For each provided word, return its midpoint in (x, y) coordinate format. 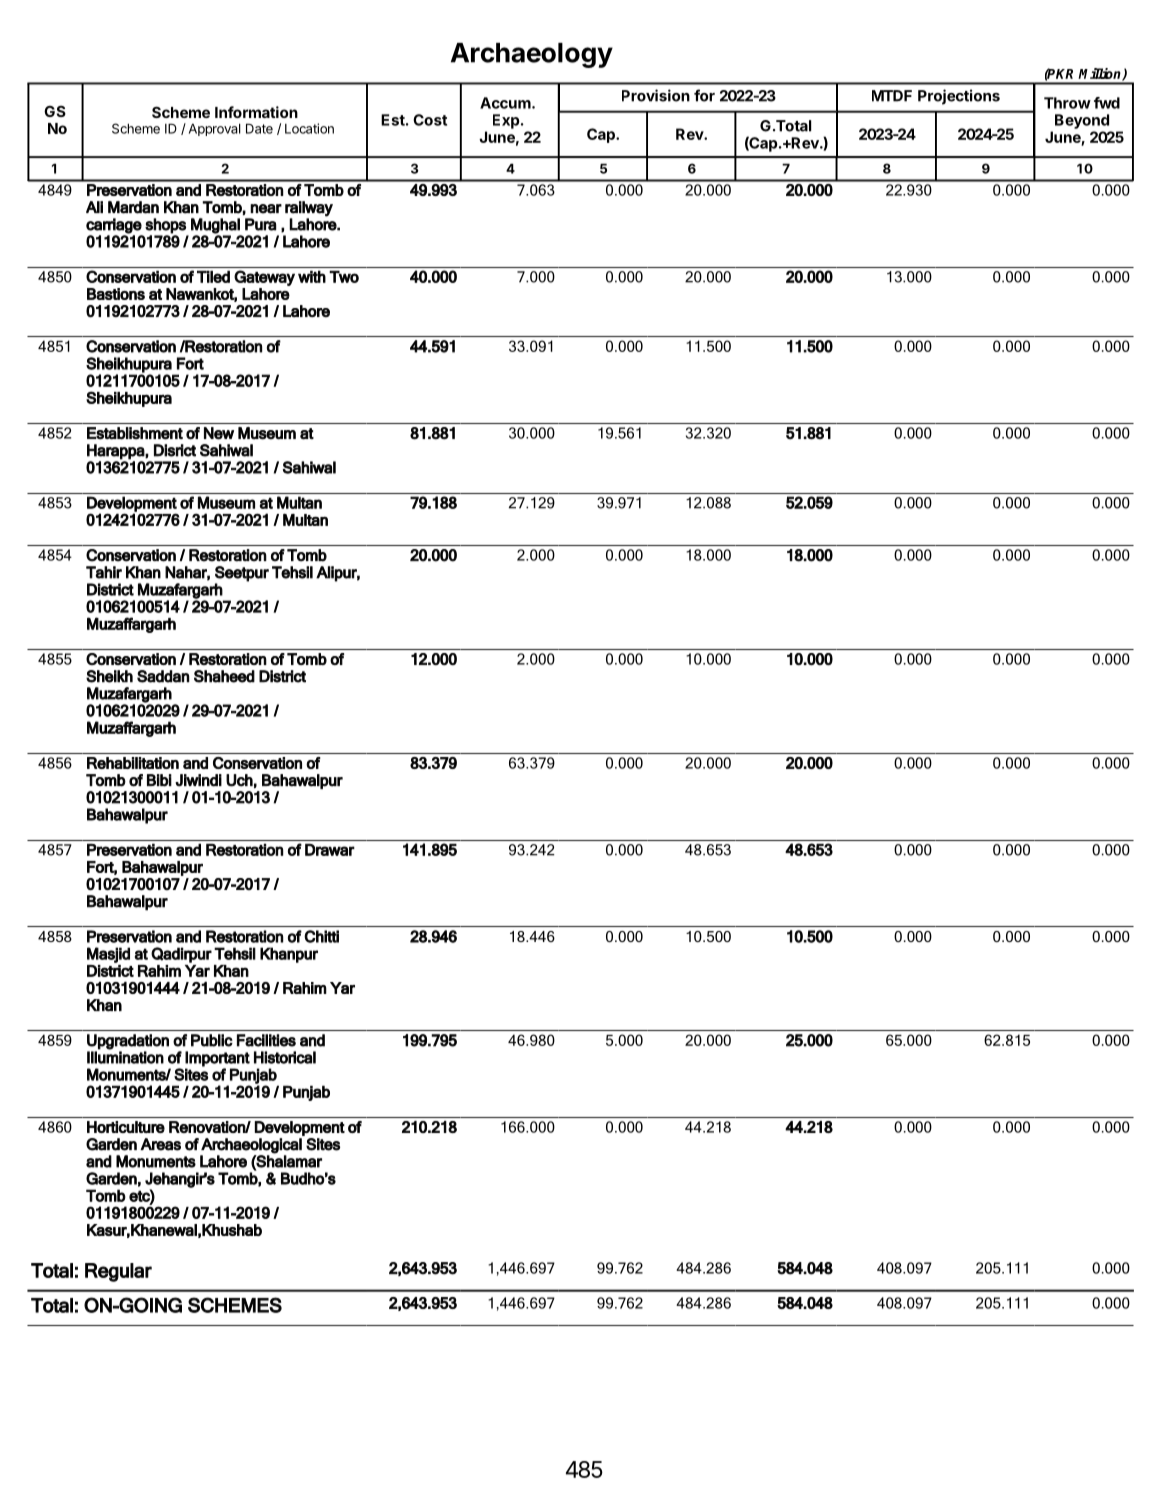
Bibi (159, 780)
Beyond (1082, 121)
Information (256, 112)
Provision (656, 95)
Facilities (266, 1040)
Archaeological (251, 1146)
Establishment (135, 433)
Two (344, 276)
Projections (959, 97)
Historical (285, 1057)
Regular (118, 1272)
